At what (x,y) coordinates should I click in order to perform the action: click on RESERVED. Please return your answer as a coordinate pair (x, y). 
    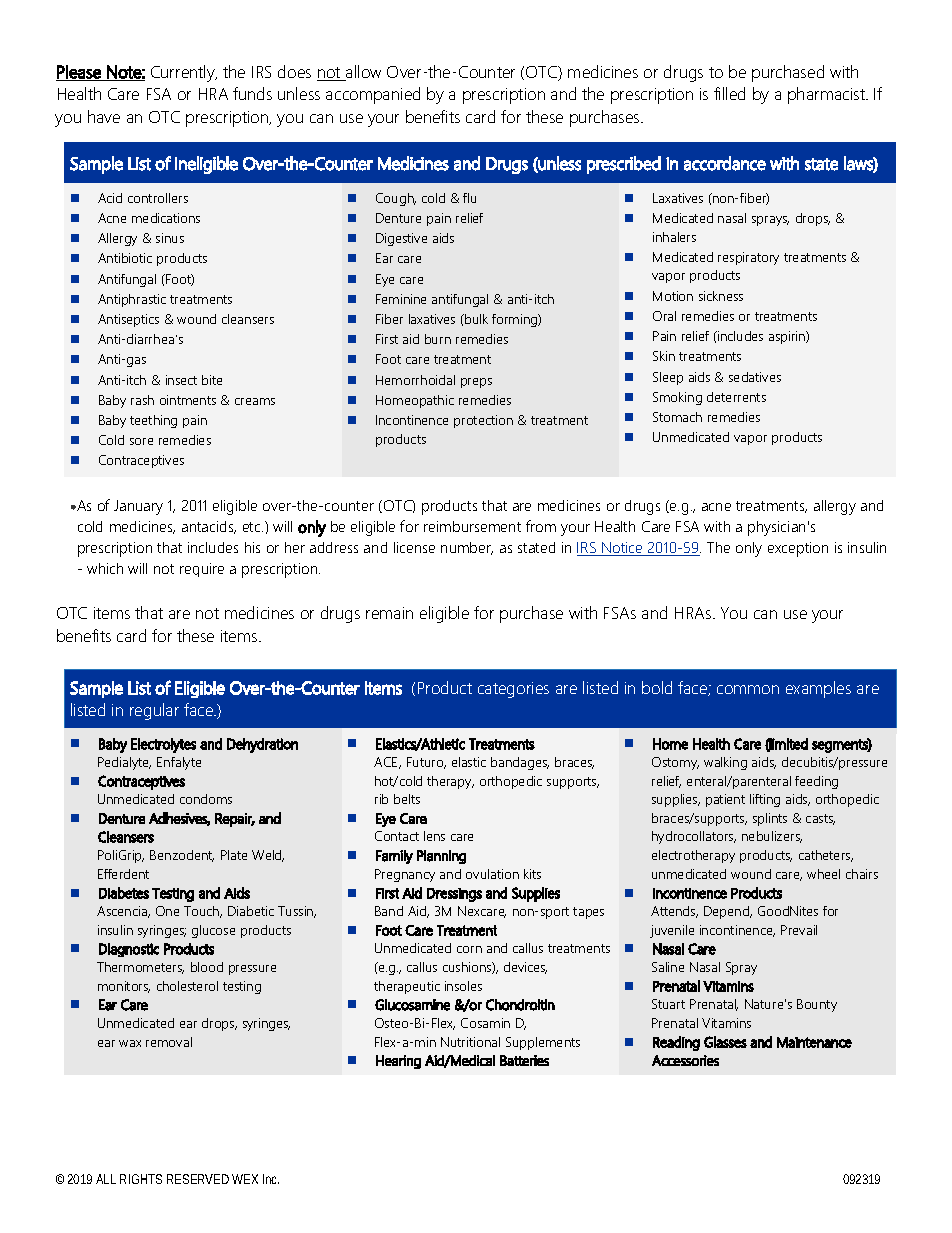
    Looking at the image, I should click on (198, 1179).
